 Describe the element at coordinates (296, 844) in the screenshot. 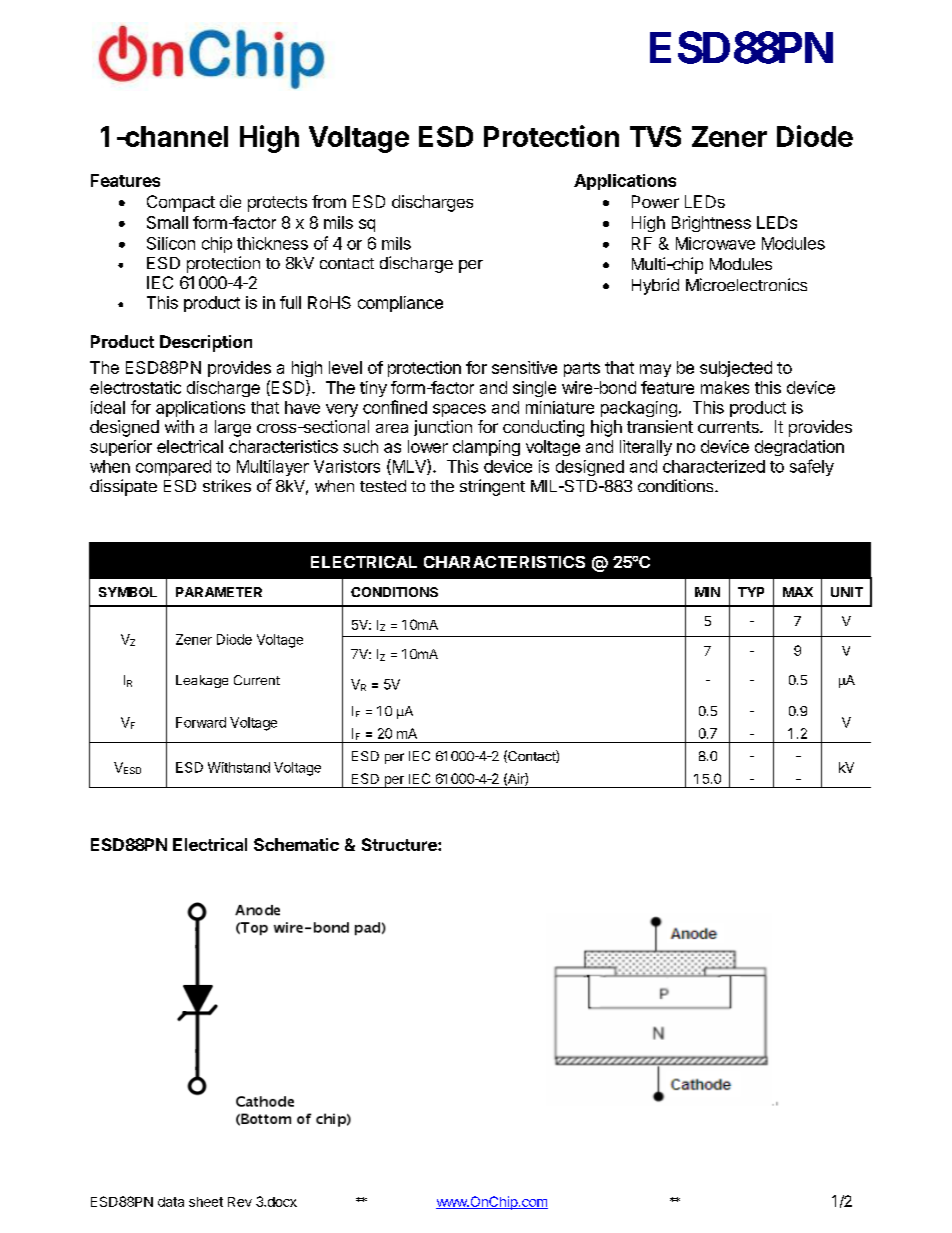

I see `Schematic` at that location.
